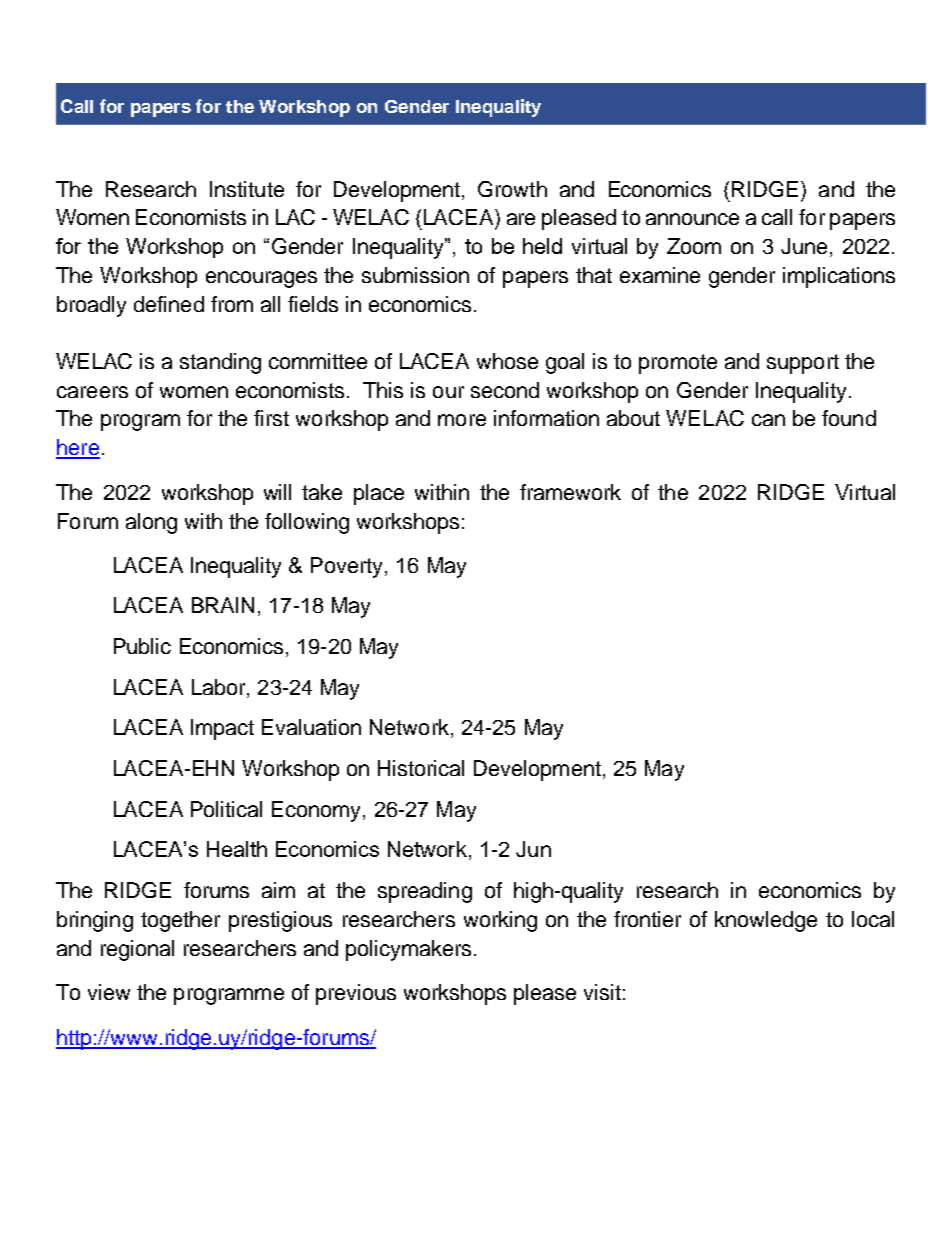 The width and height of the page is (952, 1233). Describe the element at coordinates (247, 189) in the page. I see `Institute` at that location.
